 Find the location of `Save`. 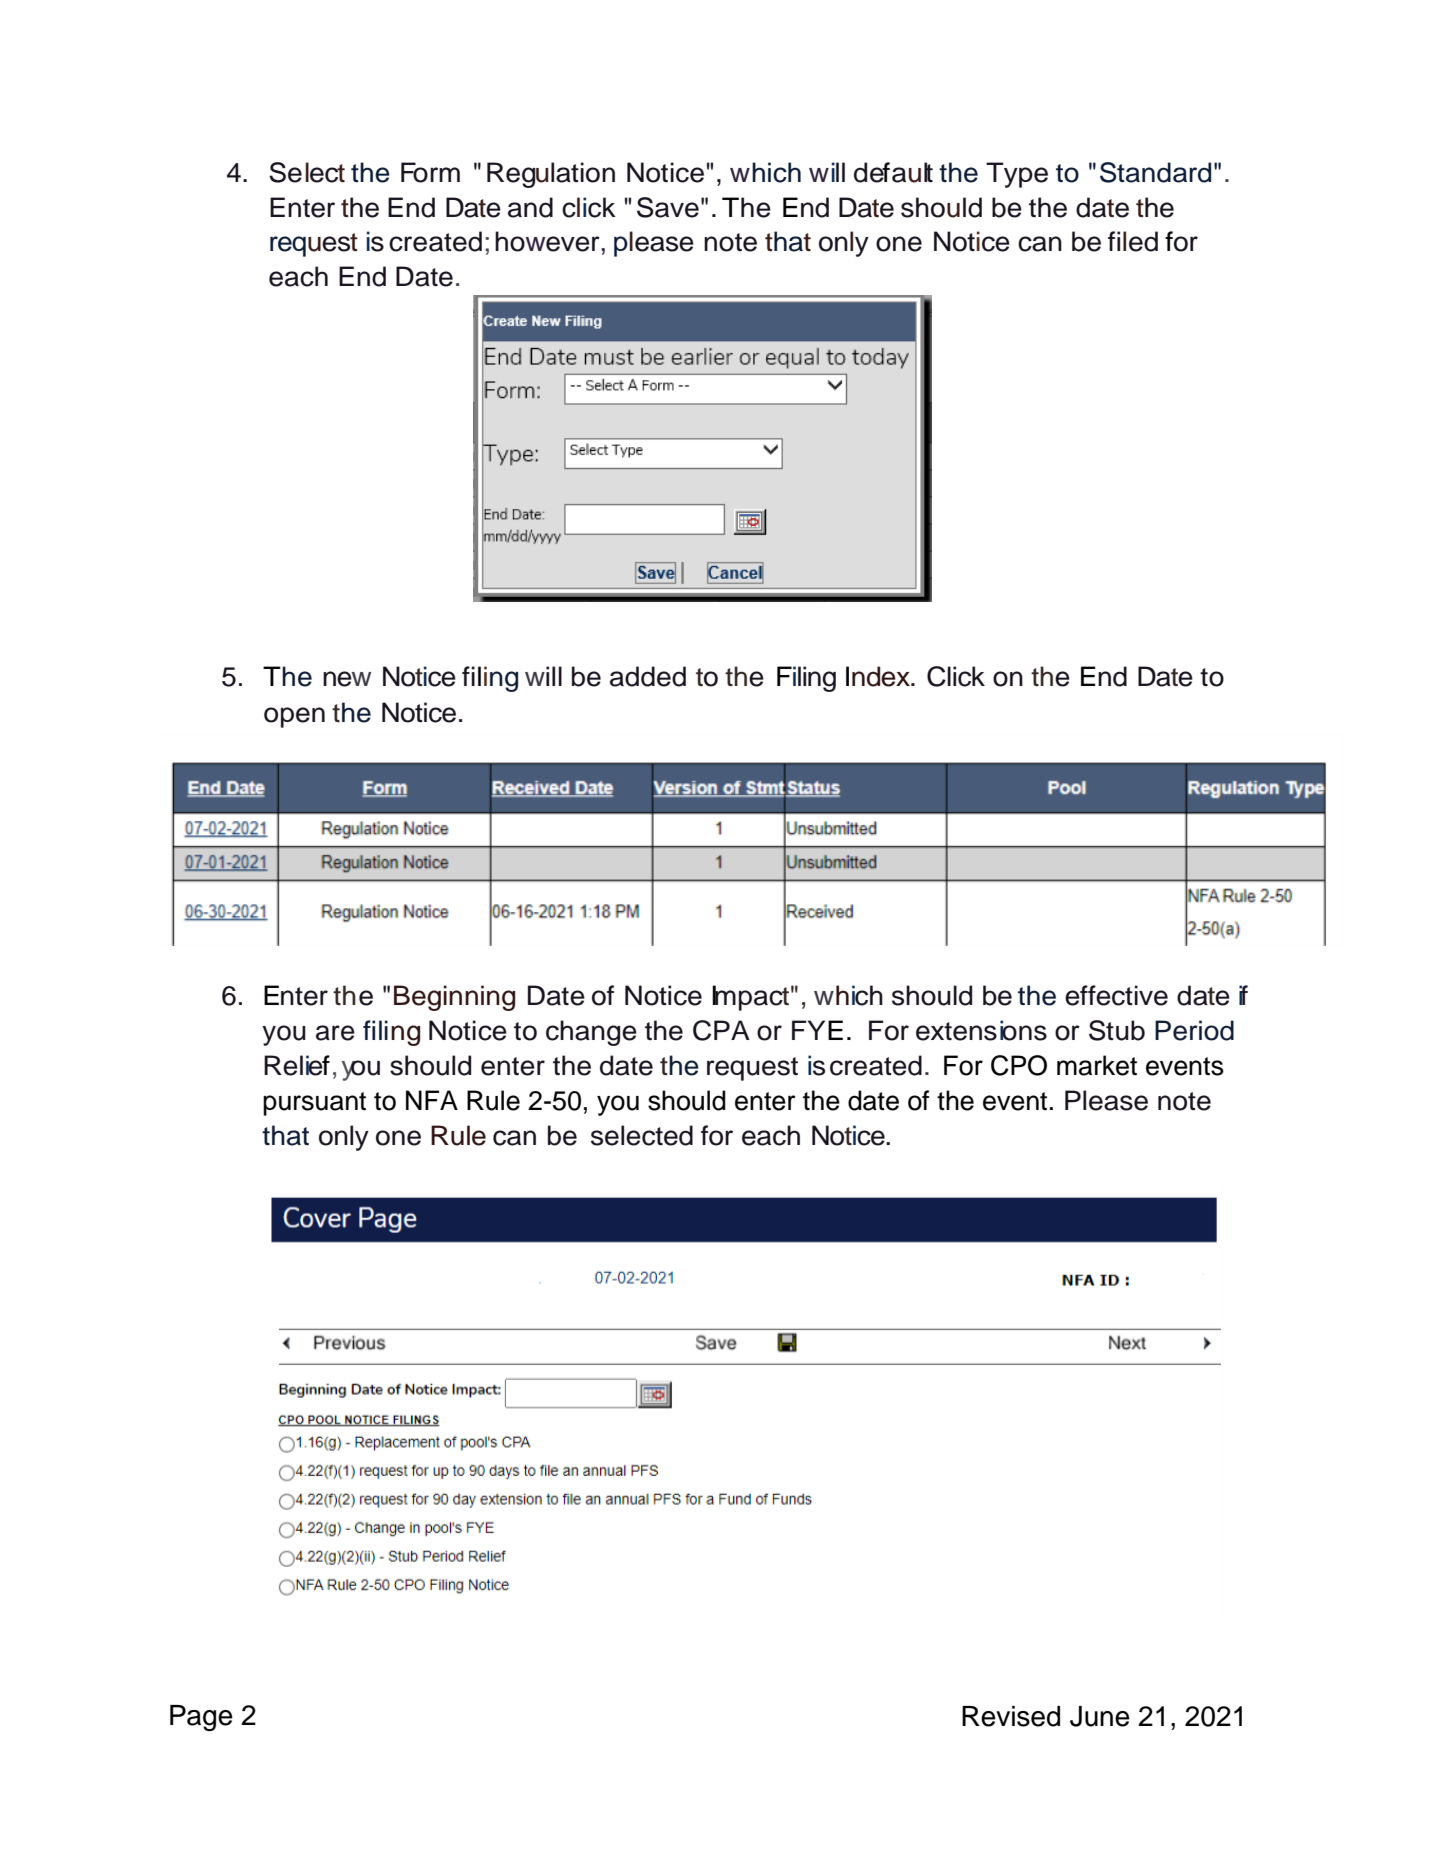

Save is located at coordinates (668, 207).
